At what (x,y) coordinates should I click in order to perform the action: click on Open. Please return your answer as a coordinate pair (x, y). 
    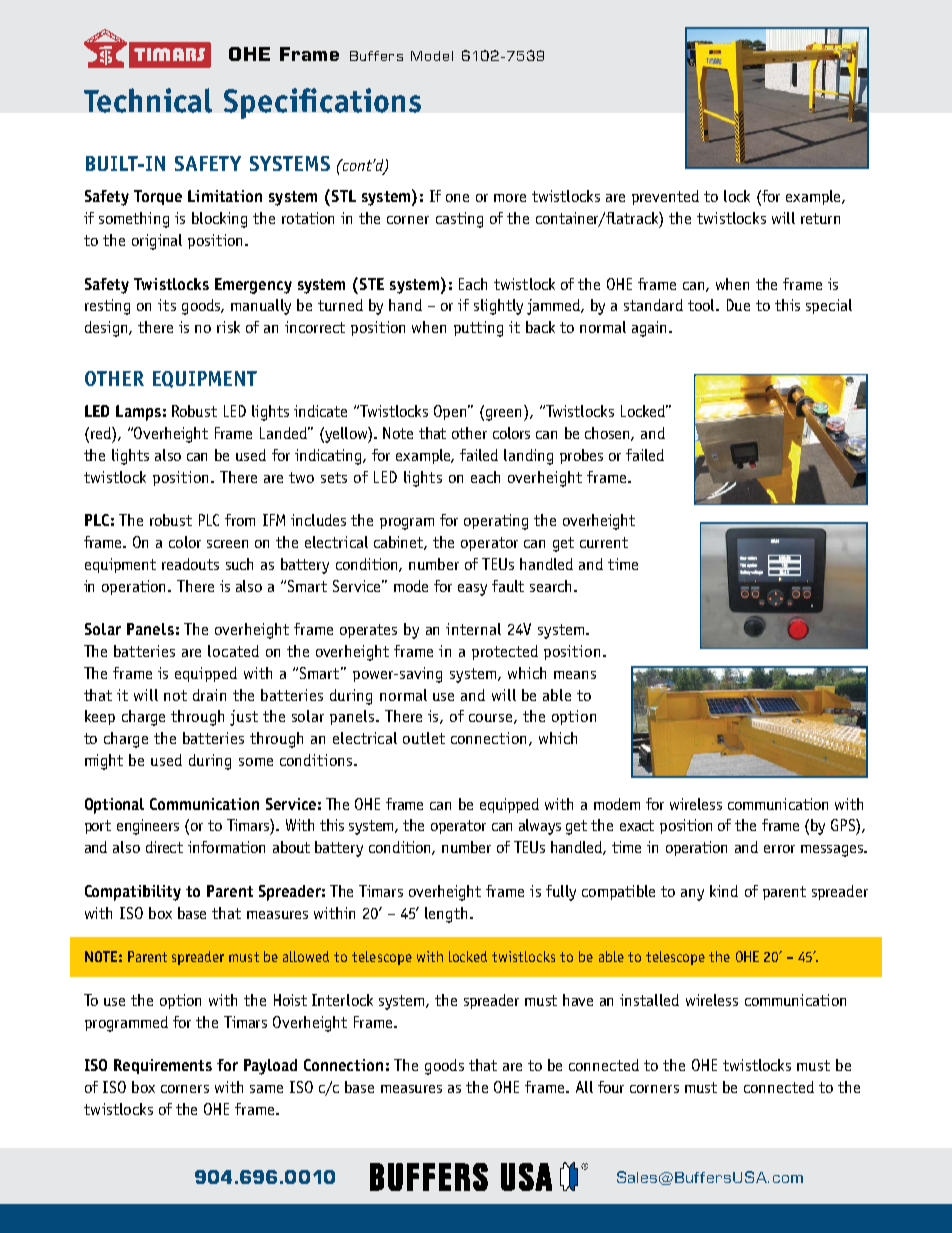
    Looking at the image, I should click on (451, 412).
